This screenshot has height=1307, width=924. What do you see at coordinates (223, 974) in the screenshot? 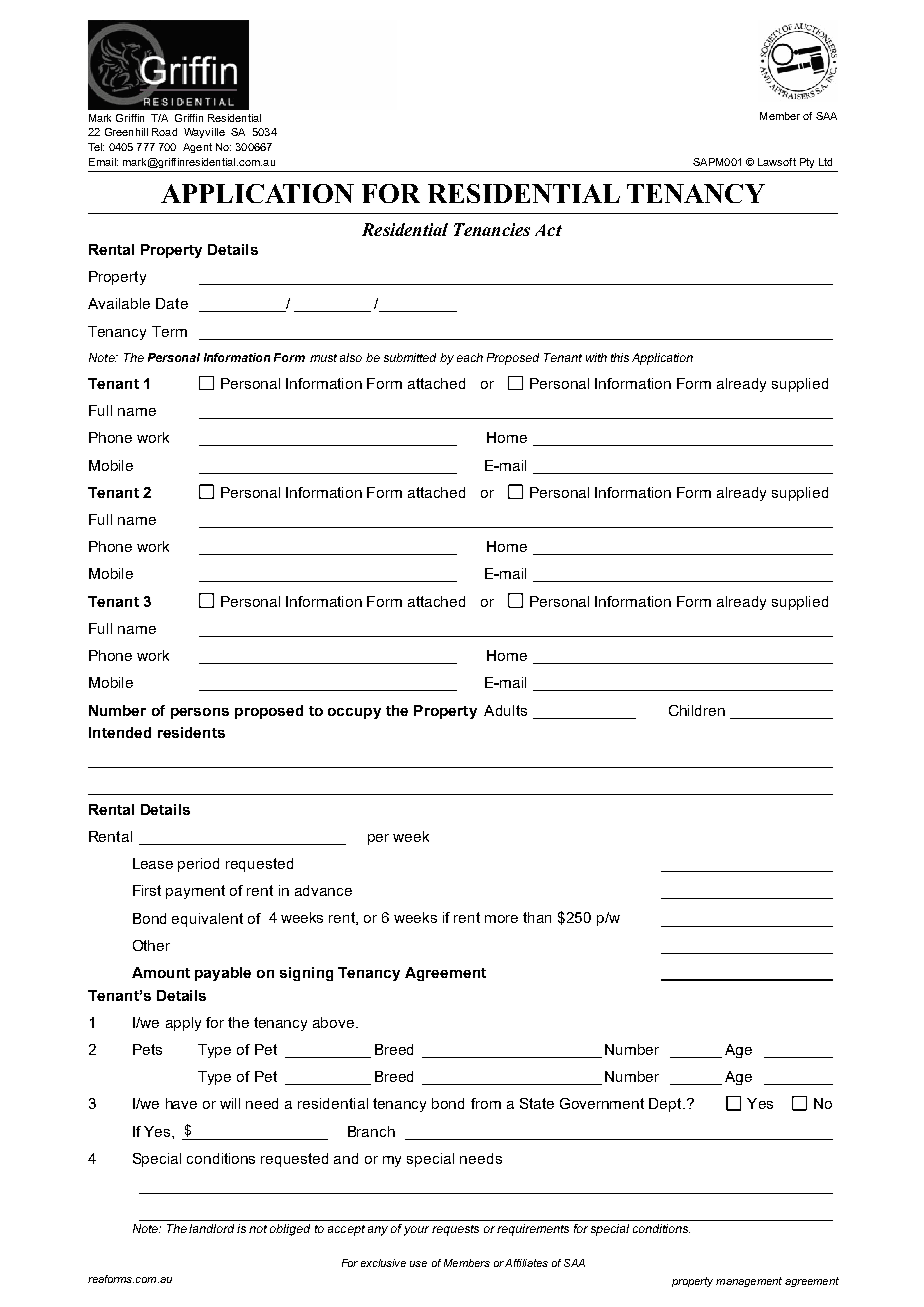
I see `payable` at bounding box center [223, 974].
